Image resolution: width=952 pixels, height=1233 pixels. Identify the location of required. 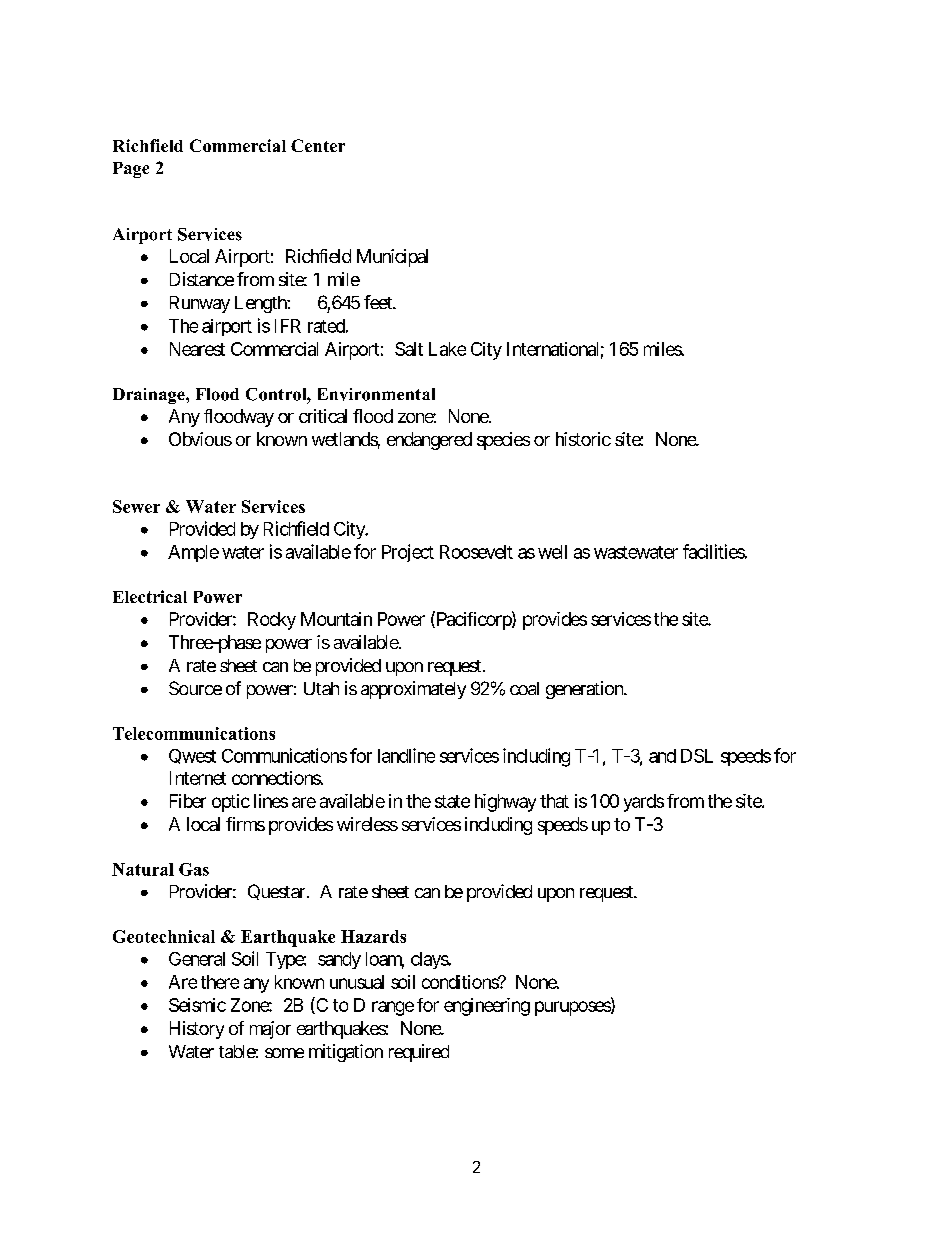
(419, 1053).
